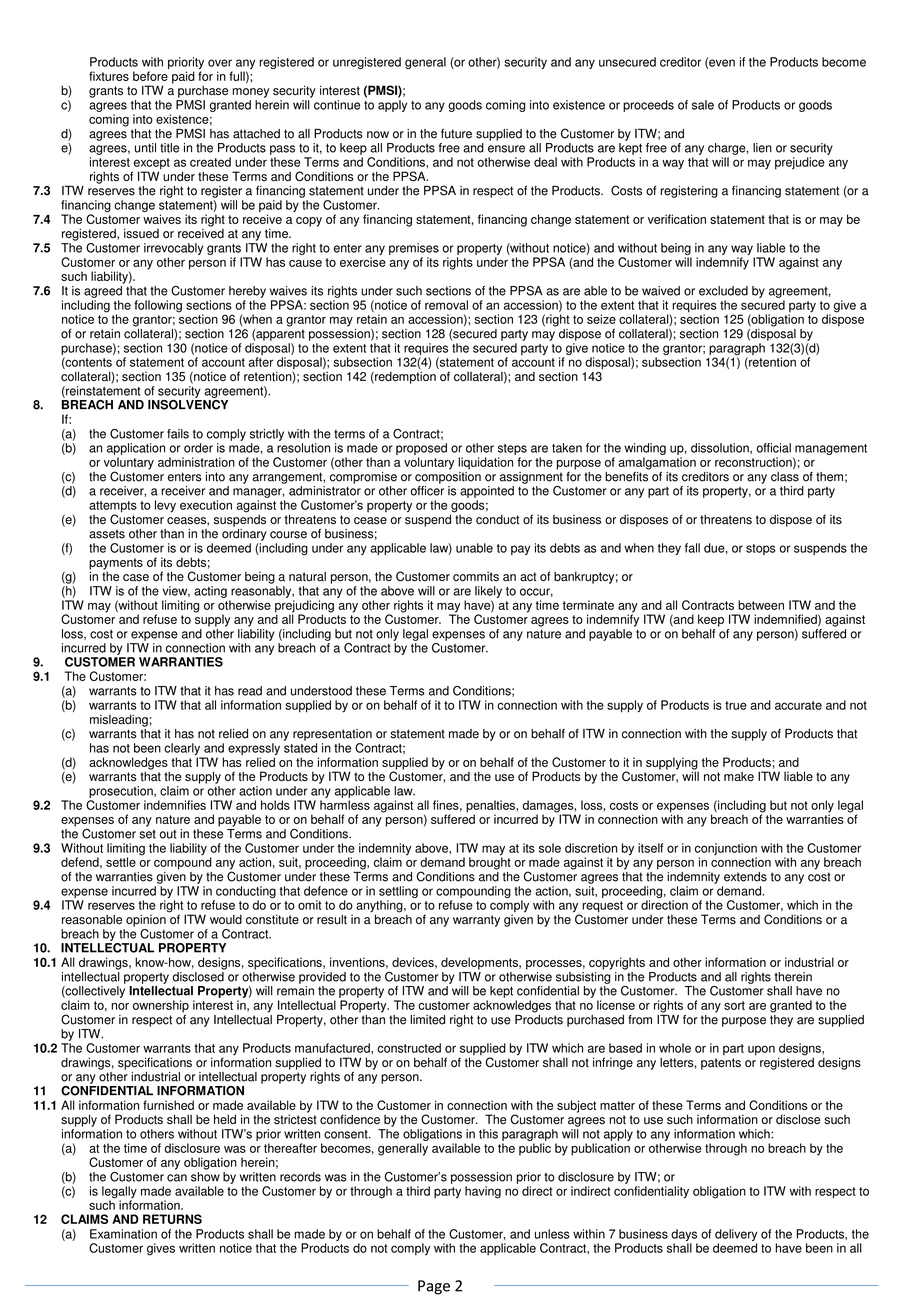 The height and width of the image is (1308, 924). What do you see at coordinates (250, 691) in the image?
I see `read` at bounding box center [250, 691].
